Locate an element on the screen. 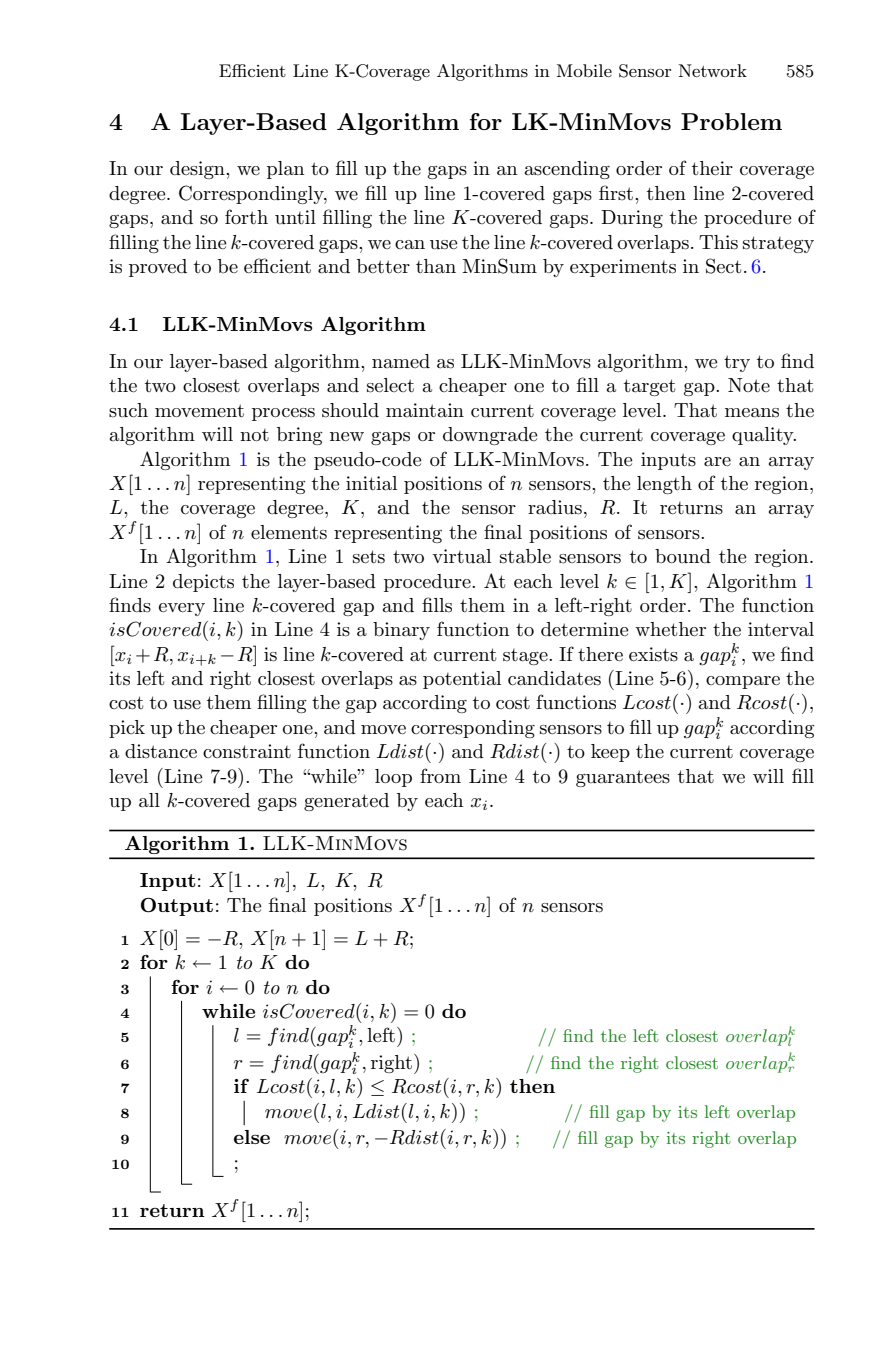  Problem is located at coordinates (731, 121).
